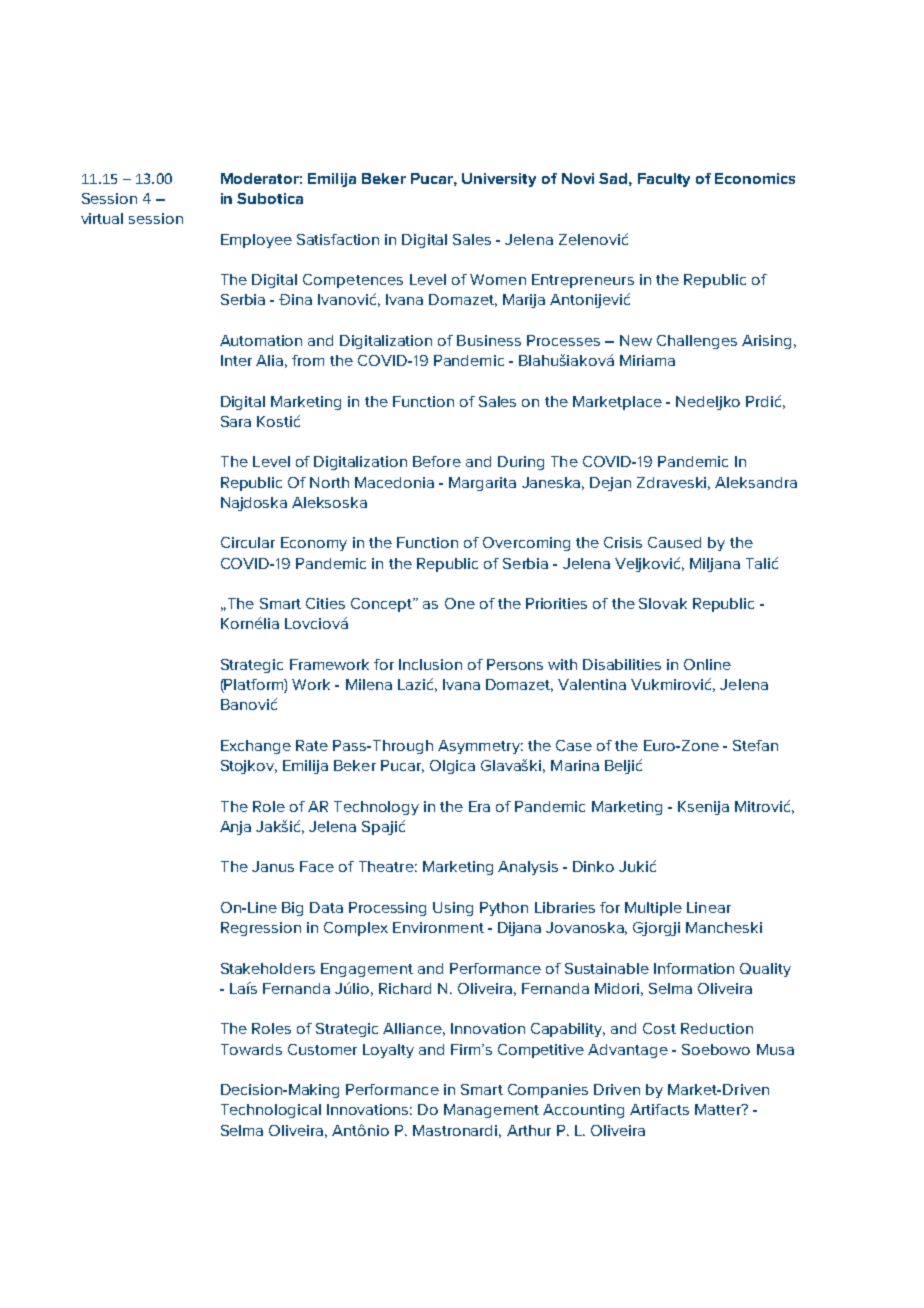 This image has height=1308, width=924. I want to click on Faculty, so click(664, 180).
